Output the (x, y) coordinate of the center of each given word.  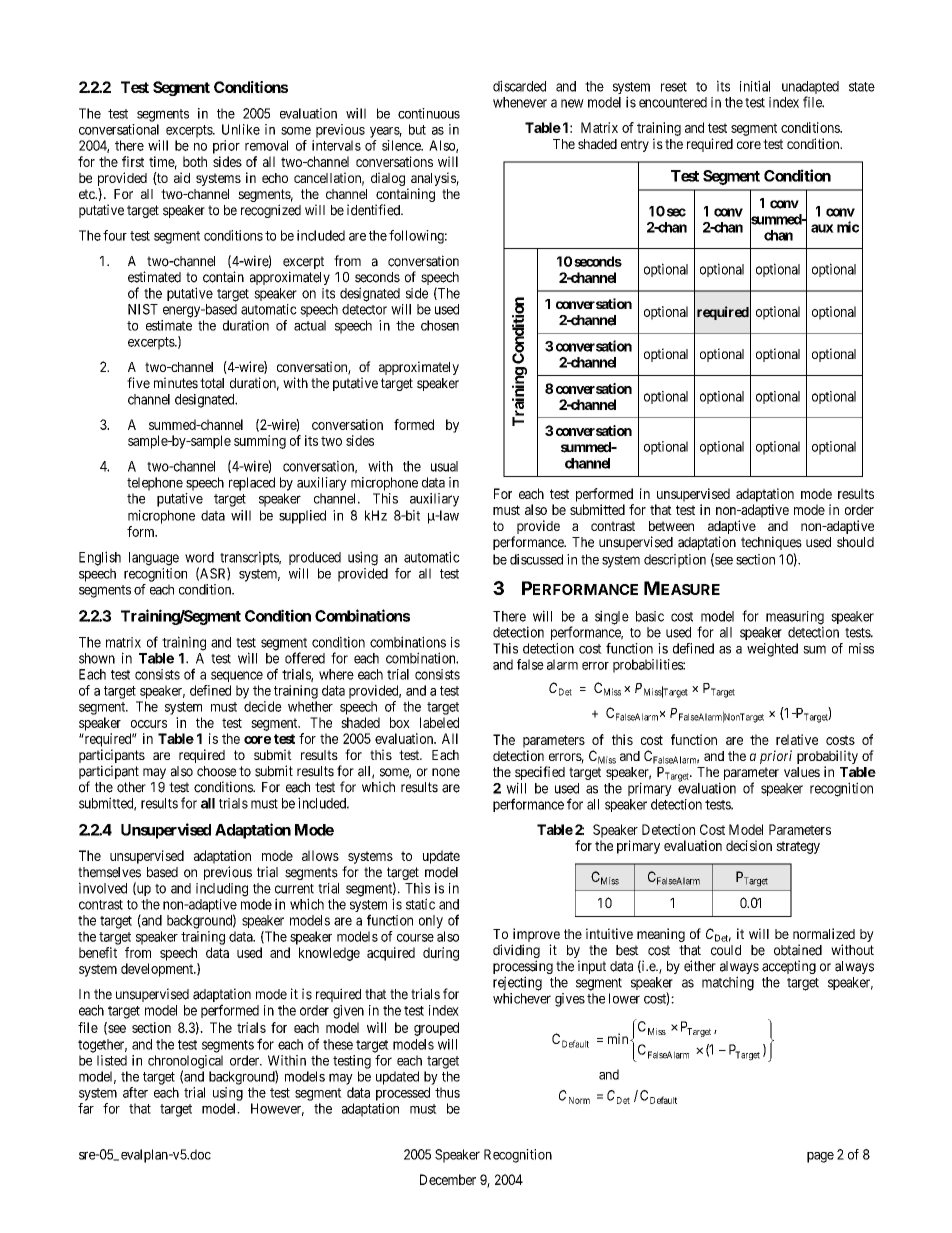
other (131, 787)
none (446, 772)
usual (444, 466)
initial (755, 86)
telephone (155, 484)
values (802, 772)
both (195, 161)
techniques (771, 543)
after (135, 1092)
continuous (429, 113)
